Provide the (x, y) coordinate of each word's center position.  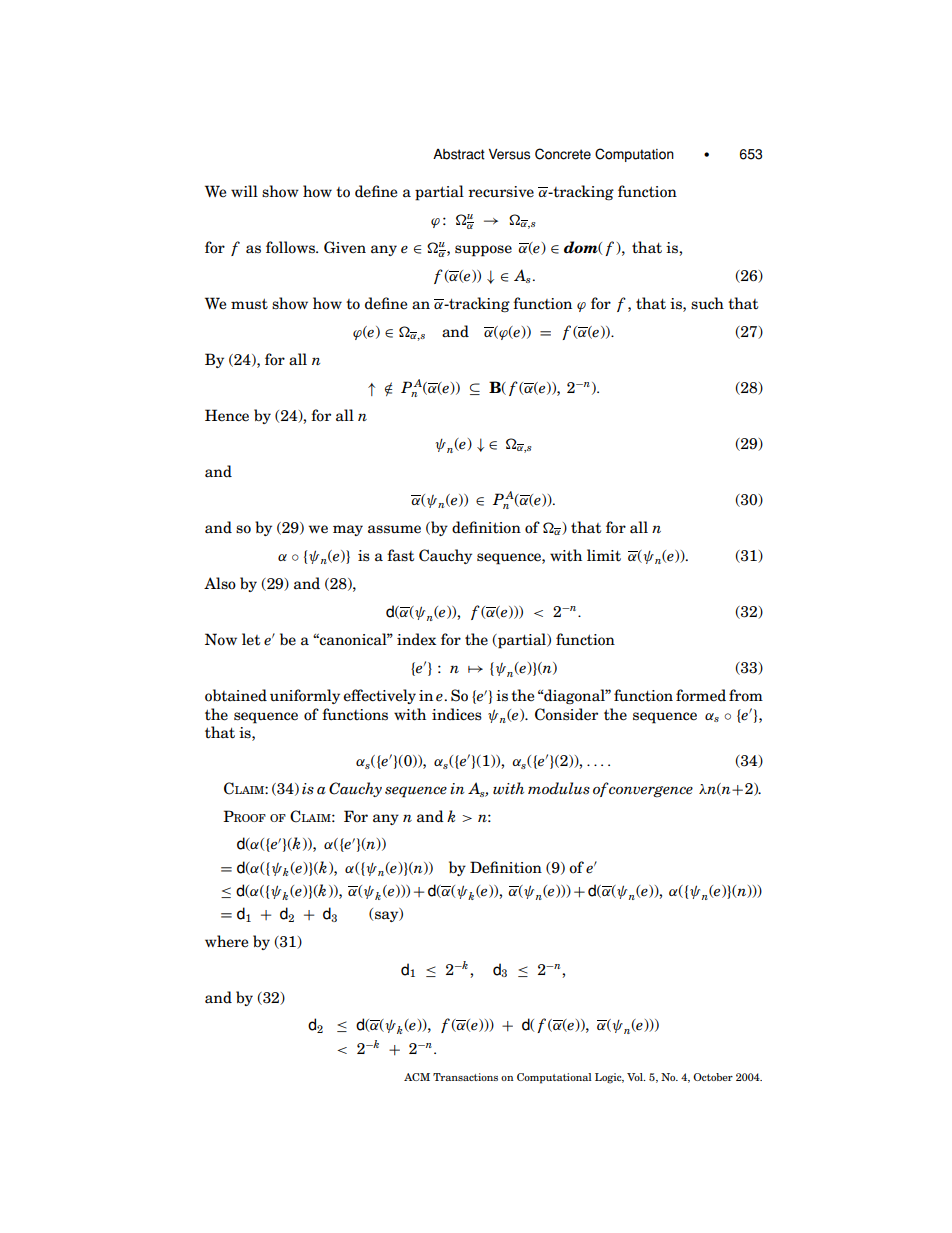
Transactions (465, 1077)
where (226, 941)
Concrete (563, 154)
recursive (501, 192)
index (416, 639)
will (244, 191)
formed (701, 695)
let (251, 639)
